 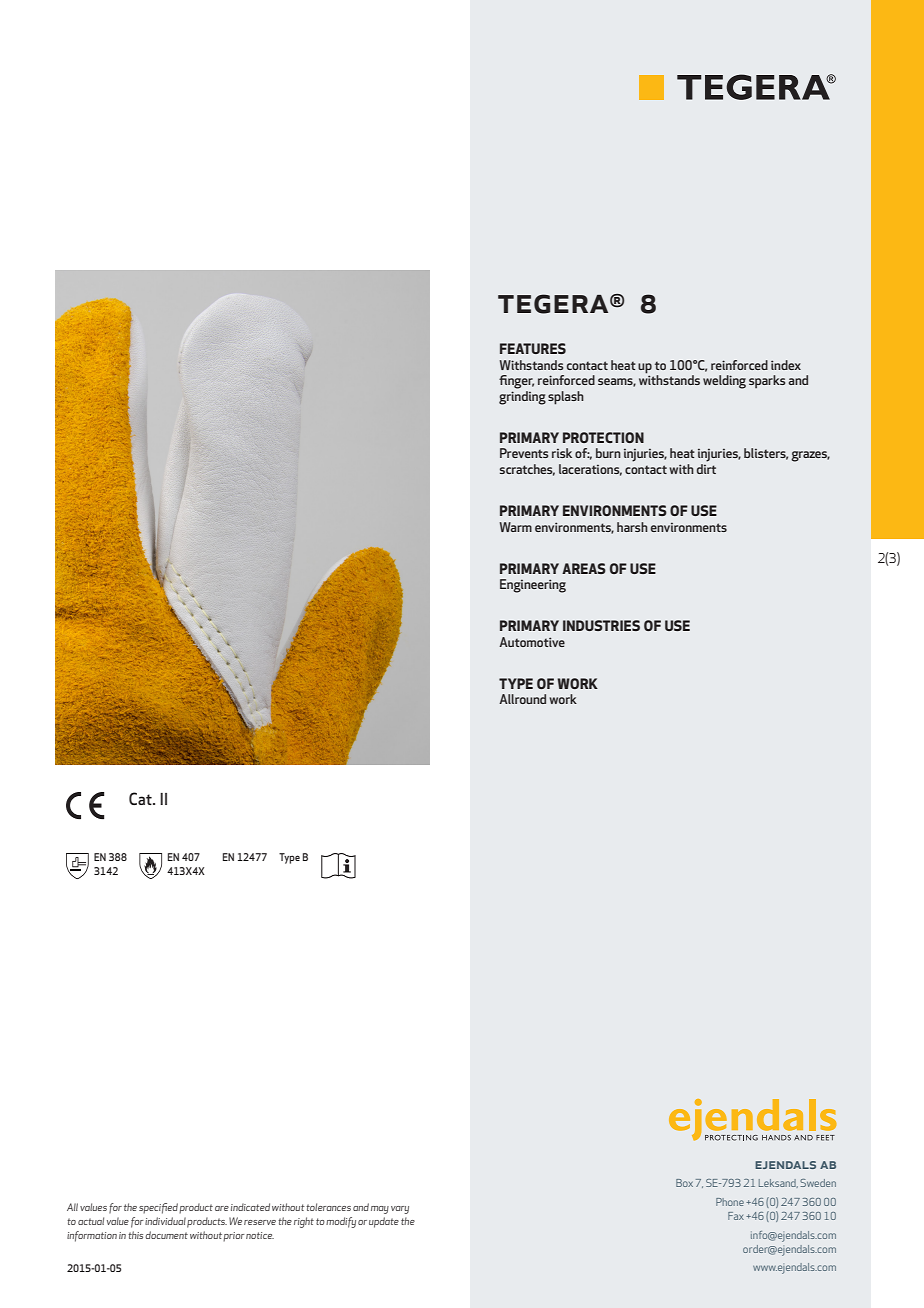 I want to click on harsh, so click(x=632, y=527).
